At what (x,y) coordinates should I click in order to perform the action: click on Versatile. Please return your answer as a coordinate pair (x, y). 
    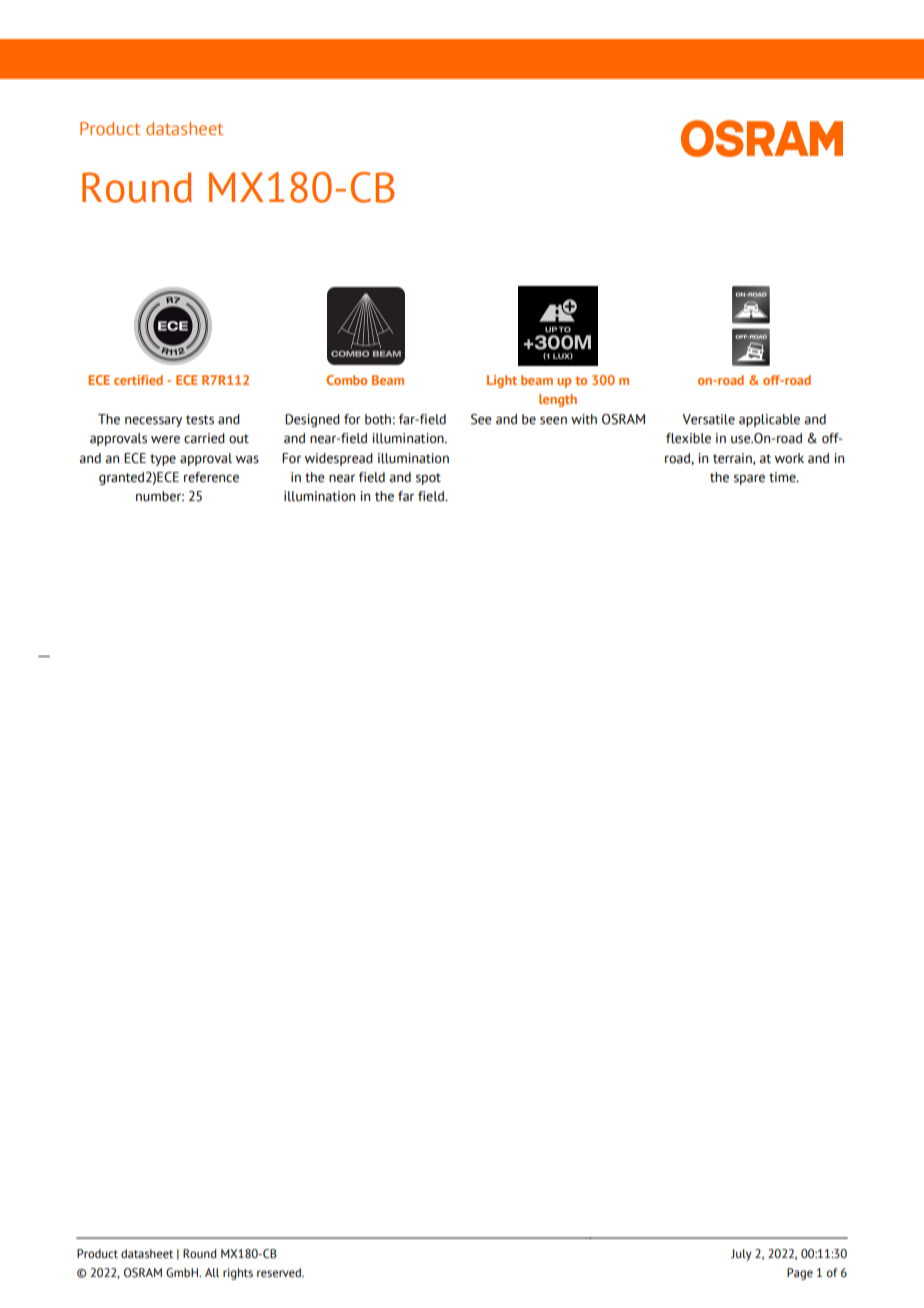
    Looking at the image, I should click on (708, 419).
